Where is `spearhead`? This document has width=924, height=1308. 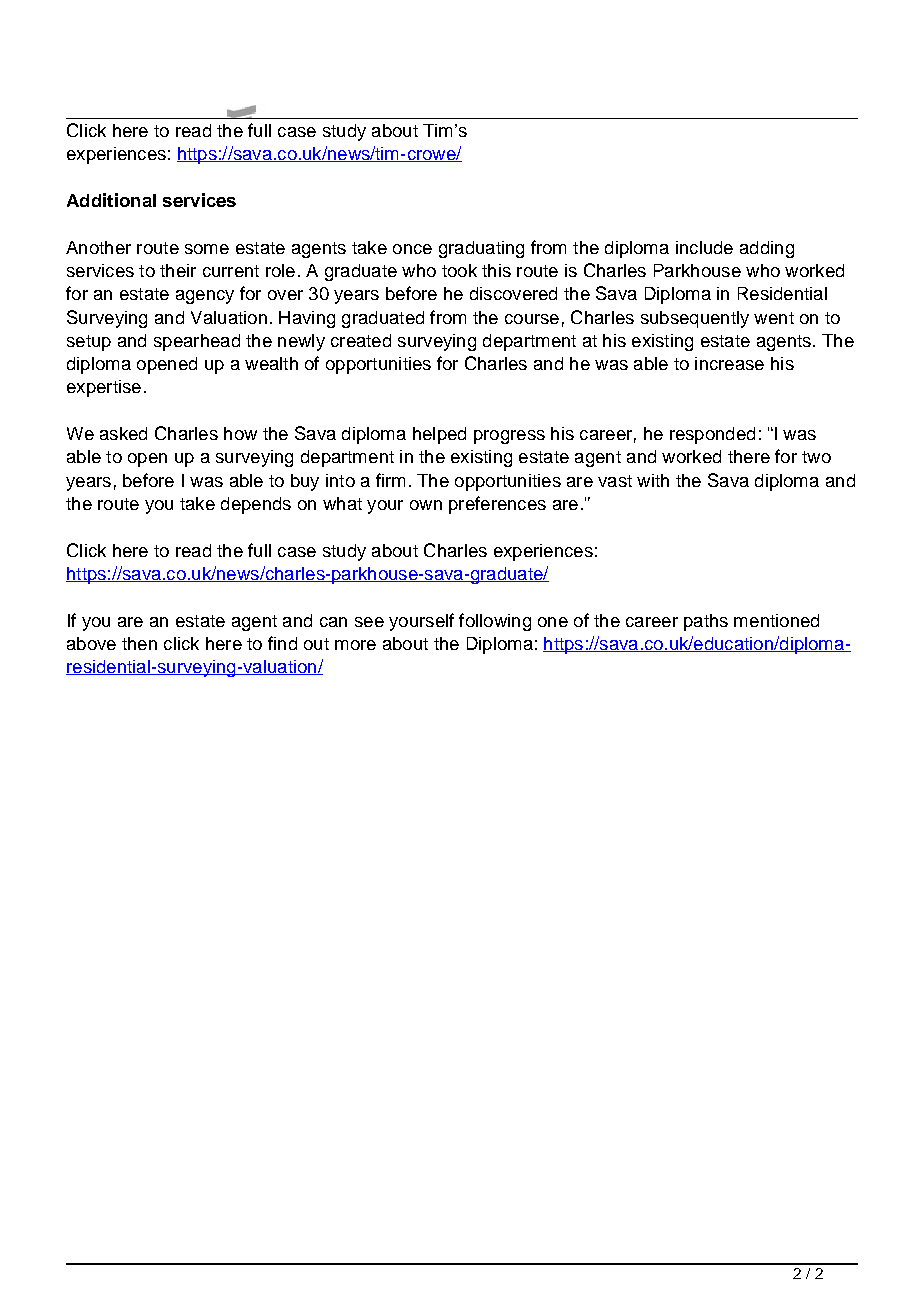
spearhead is located at coordinates (197, 342).
